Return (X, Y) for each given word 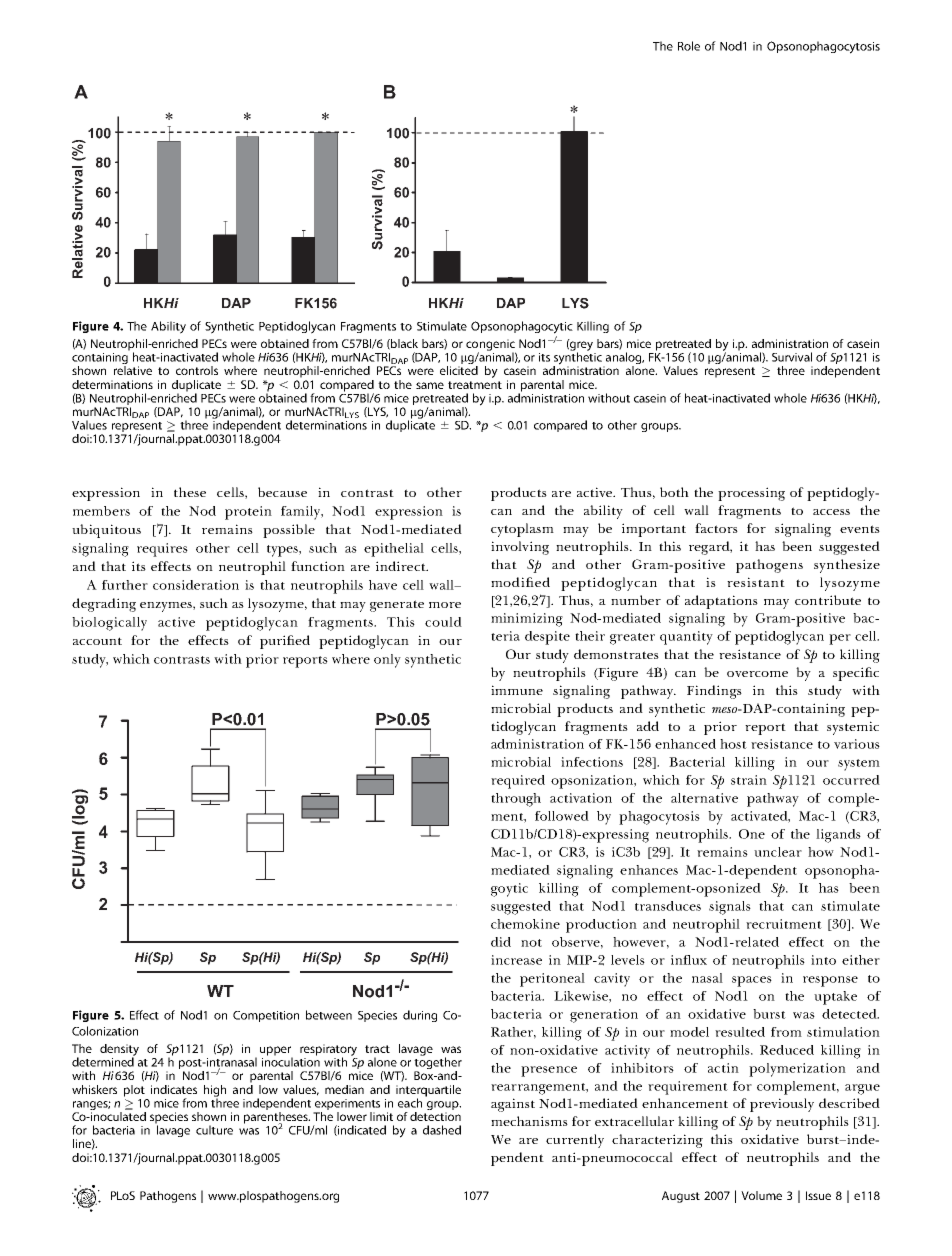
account (97, 641)
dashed (442, 1130)
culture (214, 1130)
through (516, 800)
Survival (792, 357)
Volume (761, 1195)
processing (751, 494)
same (430, 385)
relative (133, 370)
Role (689, 46)
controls (197, 370)
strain (749, 780)
